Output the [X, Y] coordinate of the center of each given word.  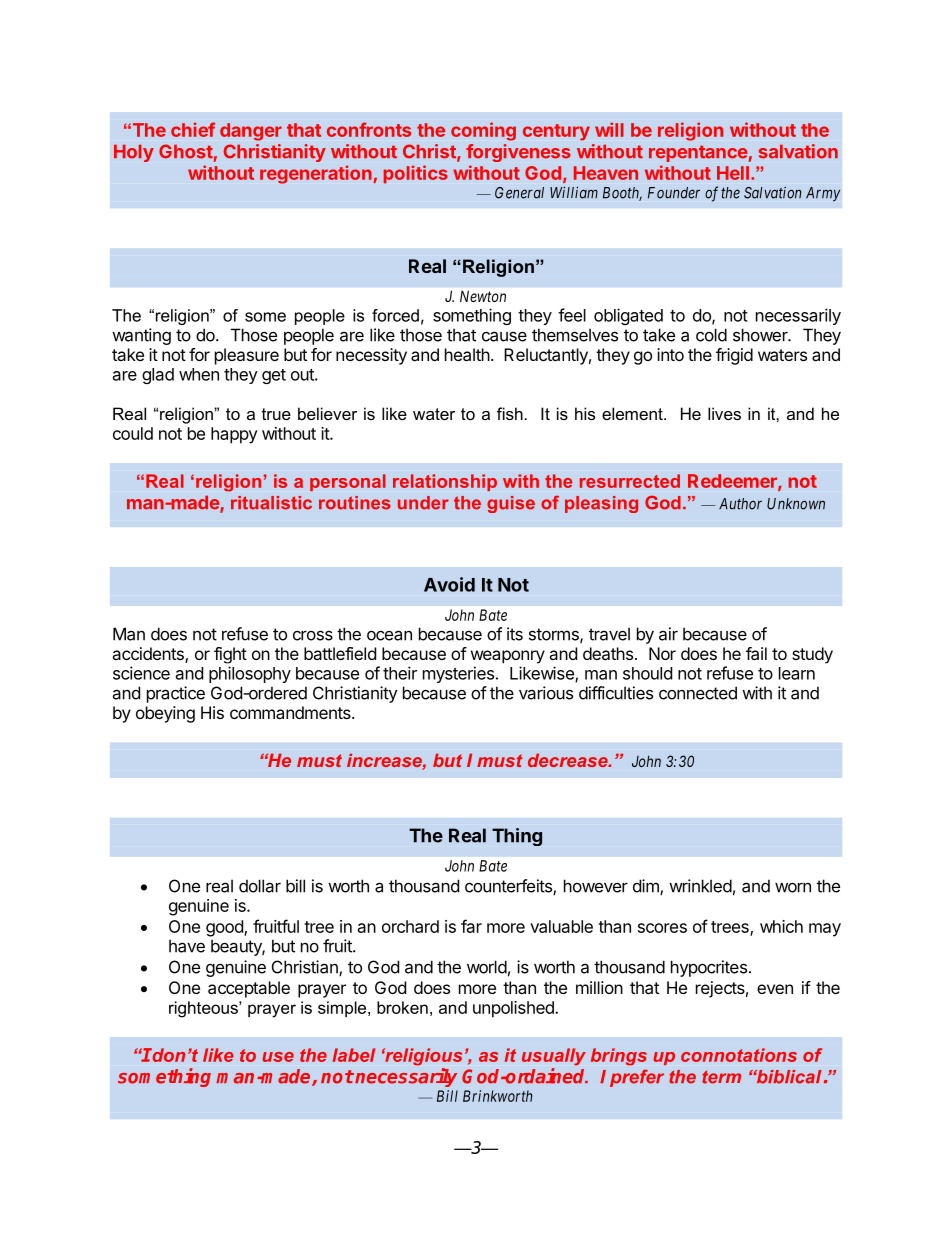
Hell [733, 173]
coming [483, 131]
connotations [739, 1055]
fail [756, 653]
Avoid [449, 584]
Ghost [186, 151]
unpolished [514, 1009]
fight [230, 655]
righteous [204, 1009]
